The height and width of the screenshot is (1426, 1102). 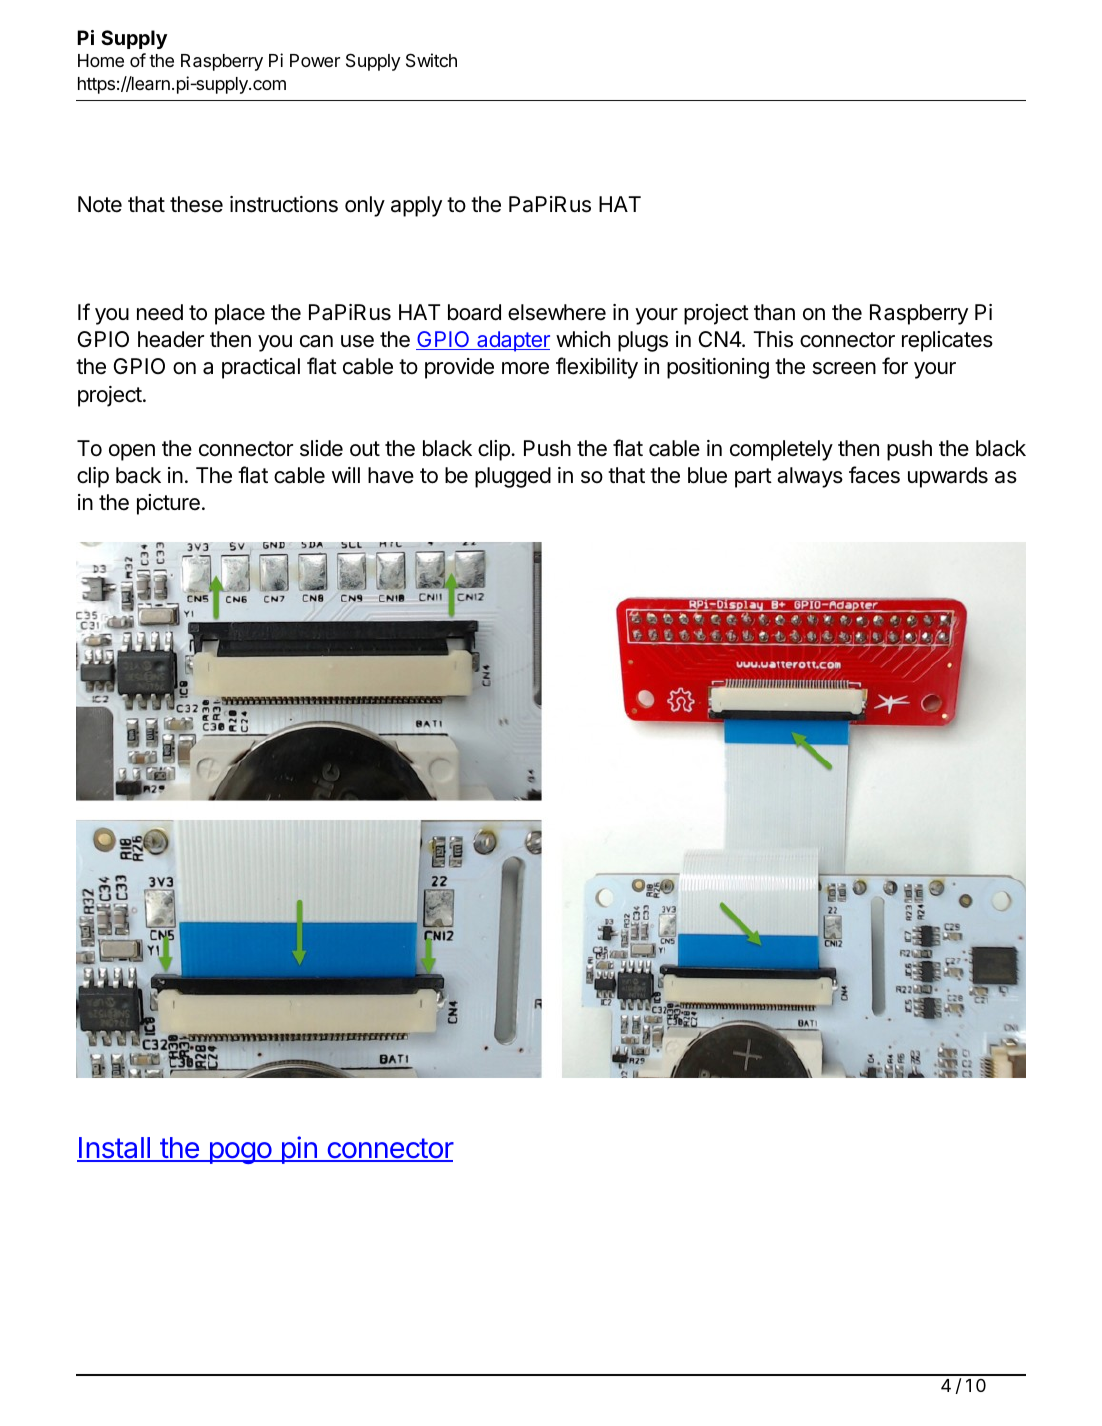 What do you see at coordinates (168, 504) in the screenshot?
I see `picture` at bounding box center [168, 504].
